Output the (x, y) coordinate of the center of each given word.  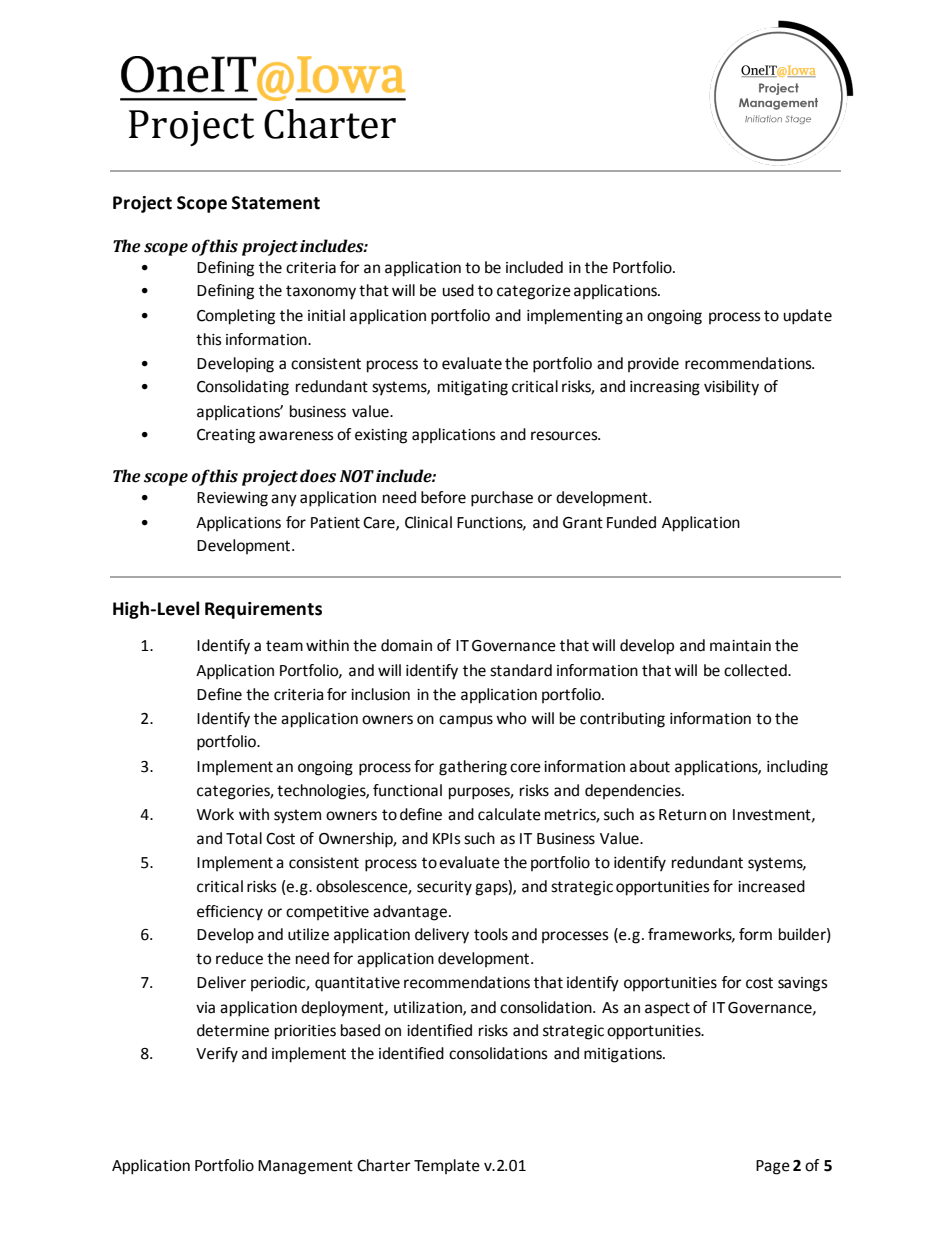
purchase (502, 499)
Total (244, 838)
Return (682, 815)
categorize (534, 292)
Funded (631, 522)
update (807, 317)
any (284, 500)
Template (447, 1166)
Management (305, 1167)
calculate (509, 814)
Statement (276, 203)
